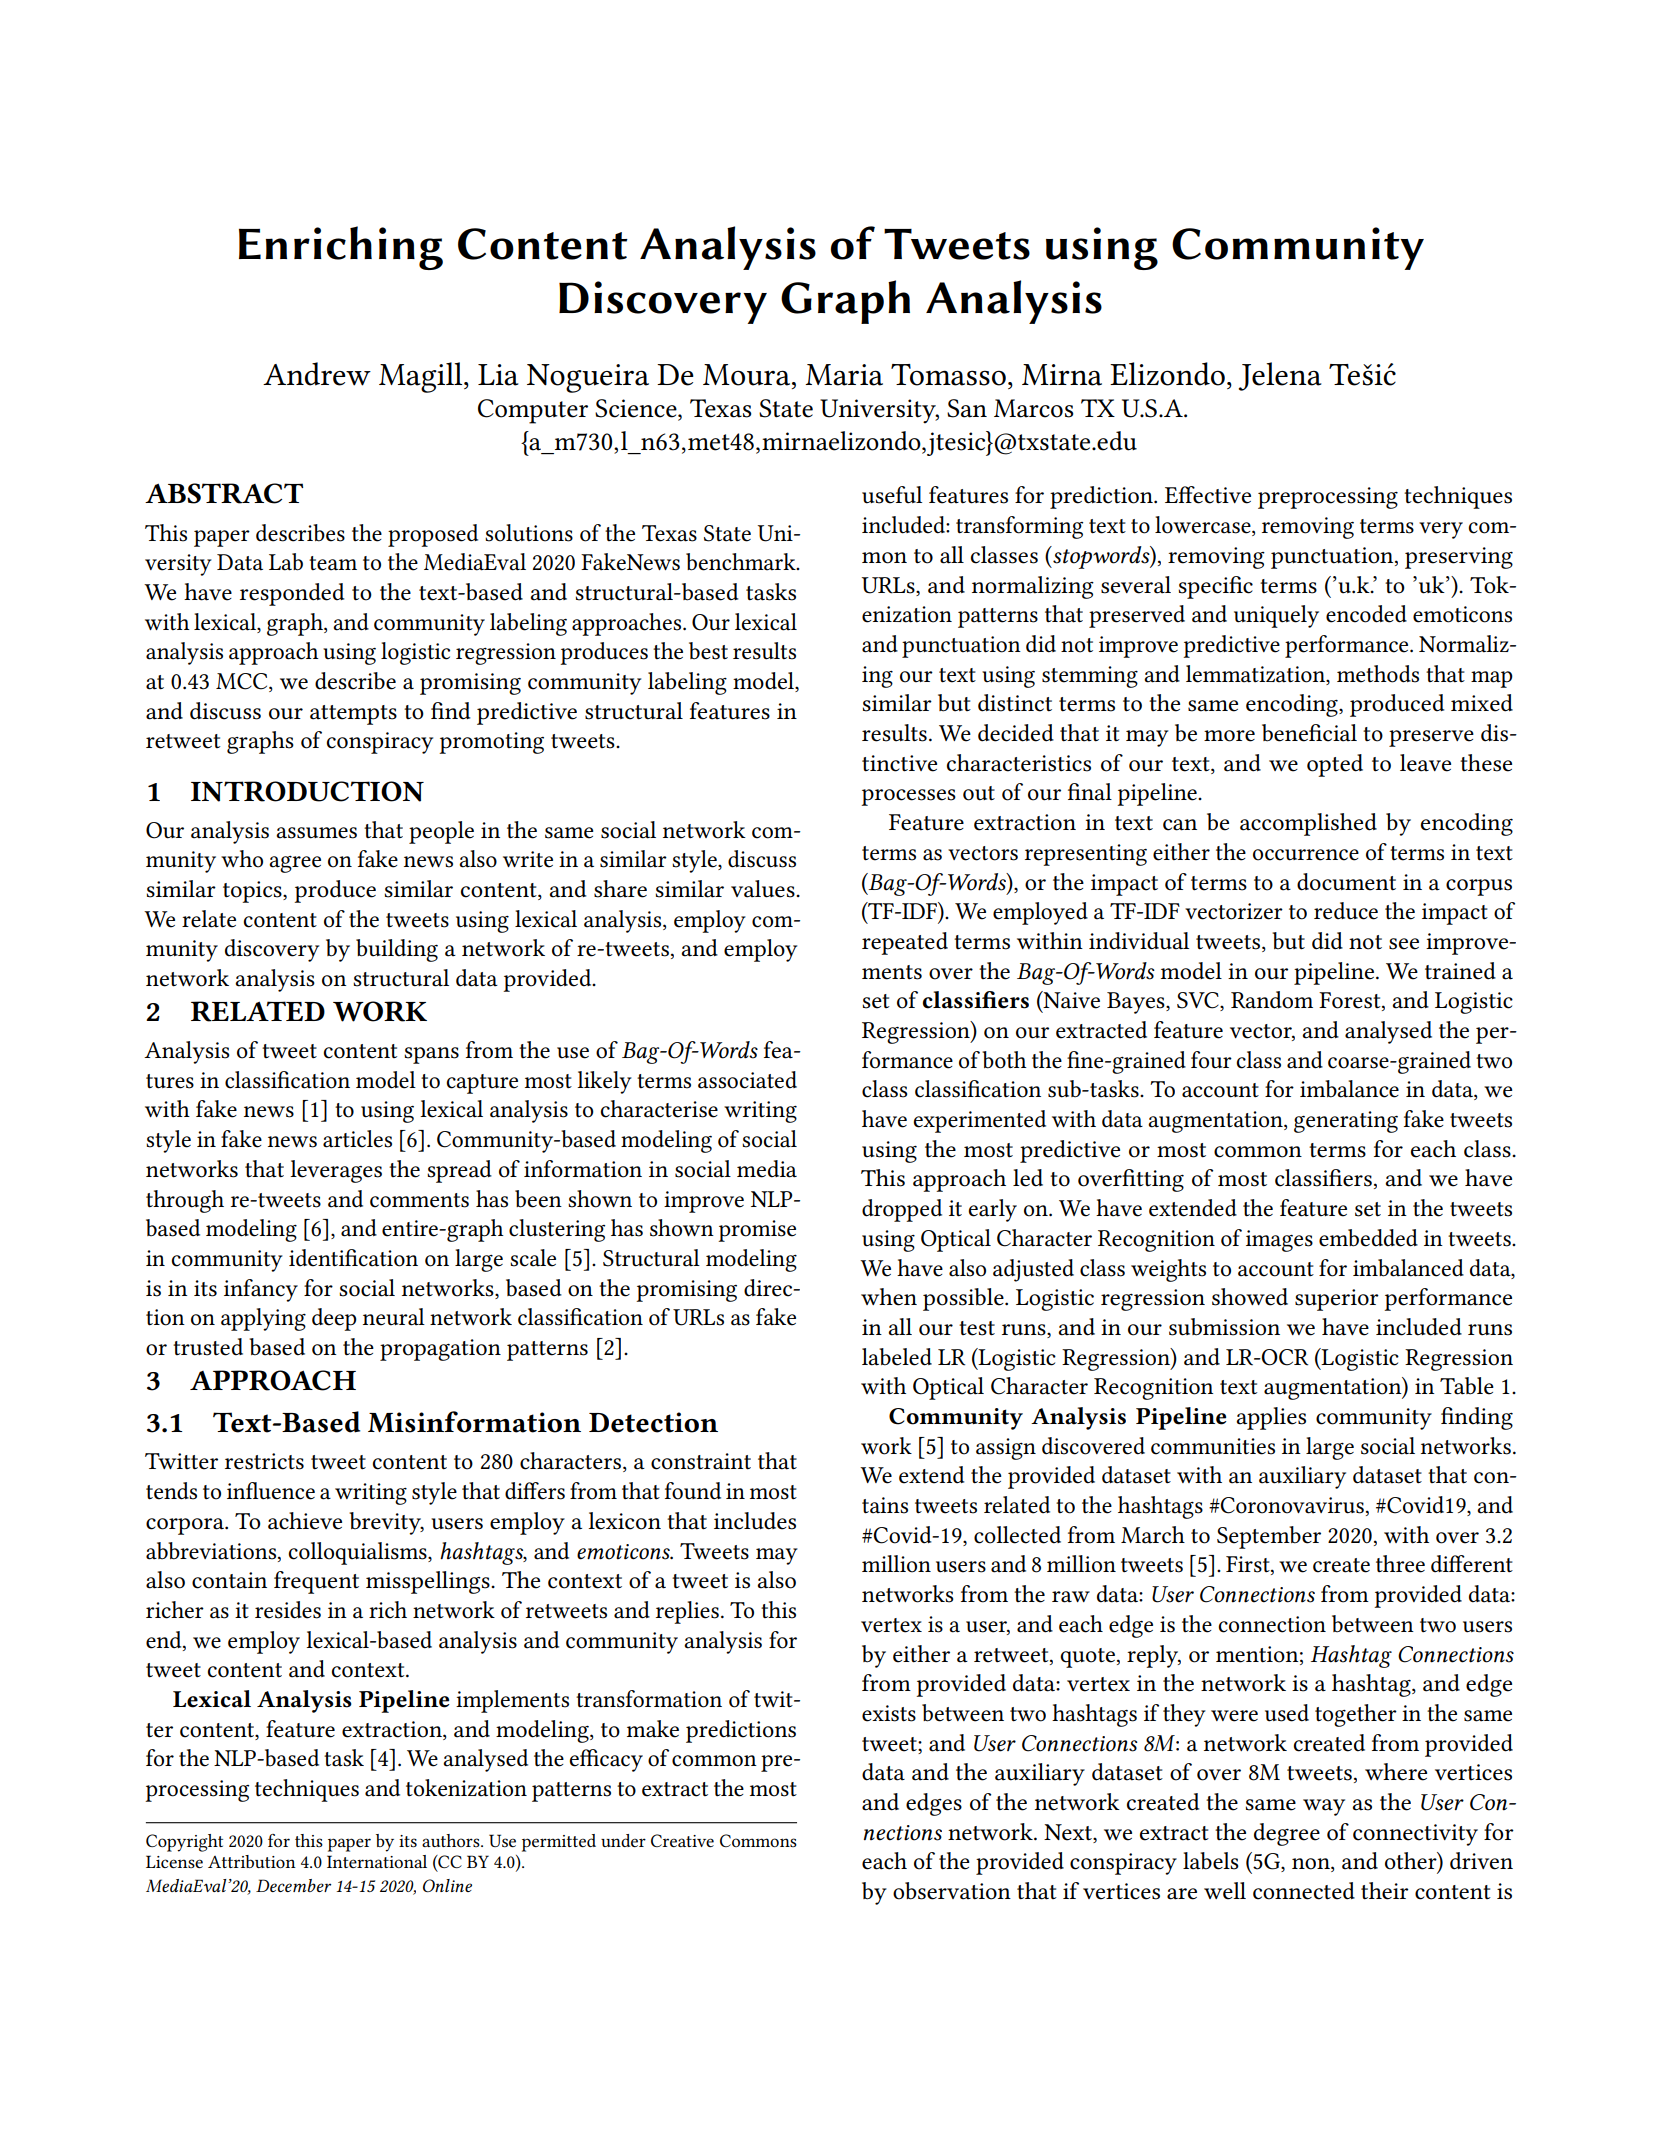 The image size is (1659, 2146). Describe the element at coordinates (844, 375) in the screenshot. I see `Maria` at that location.
